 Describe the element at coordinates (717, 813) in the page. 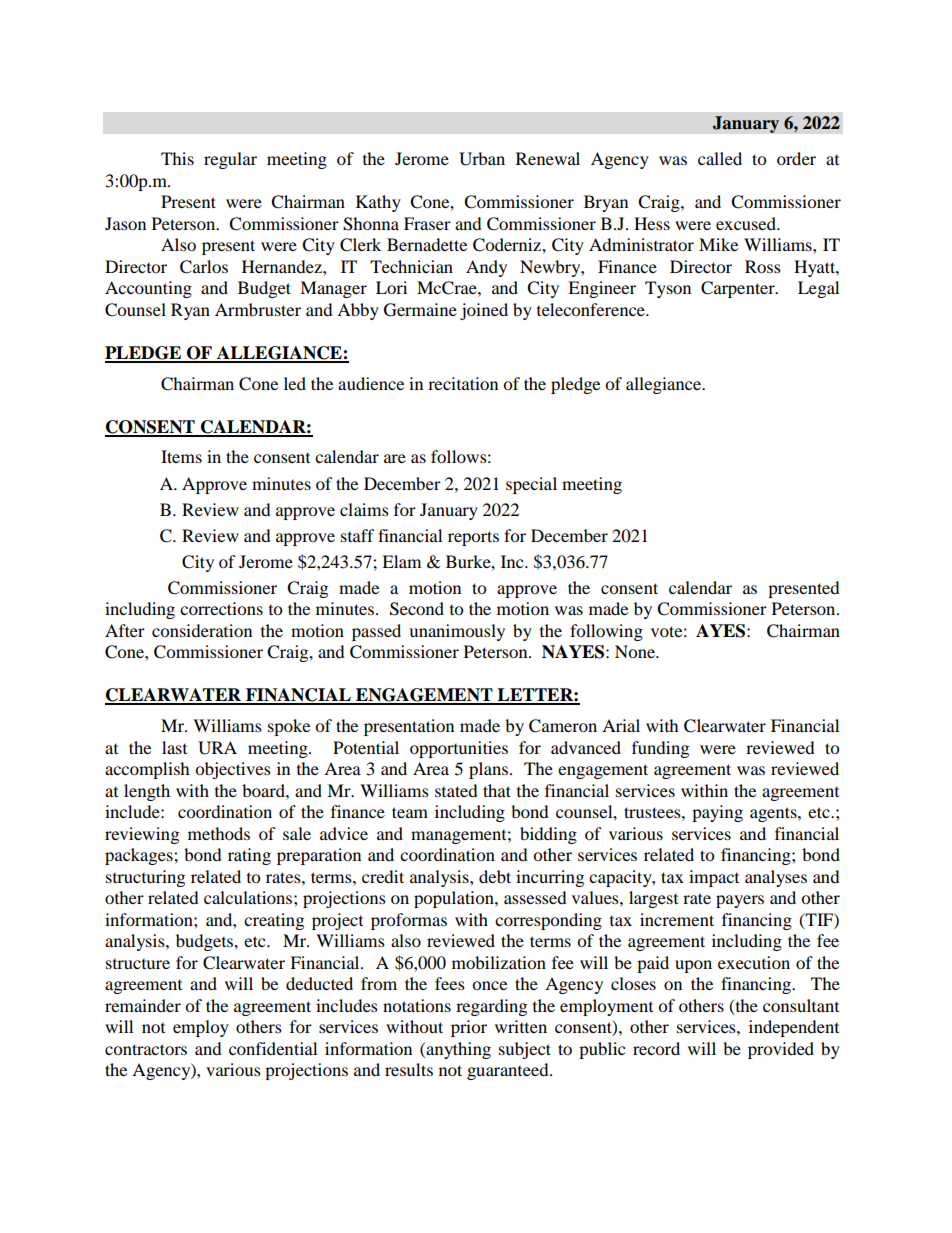

I see `paying` at that location.
